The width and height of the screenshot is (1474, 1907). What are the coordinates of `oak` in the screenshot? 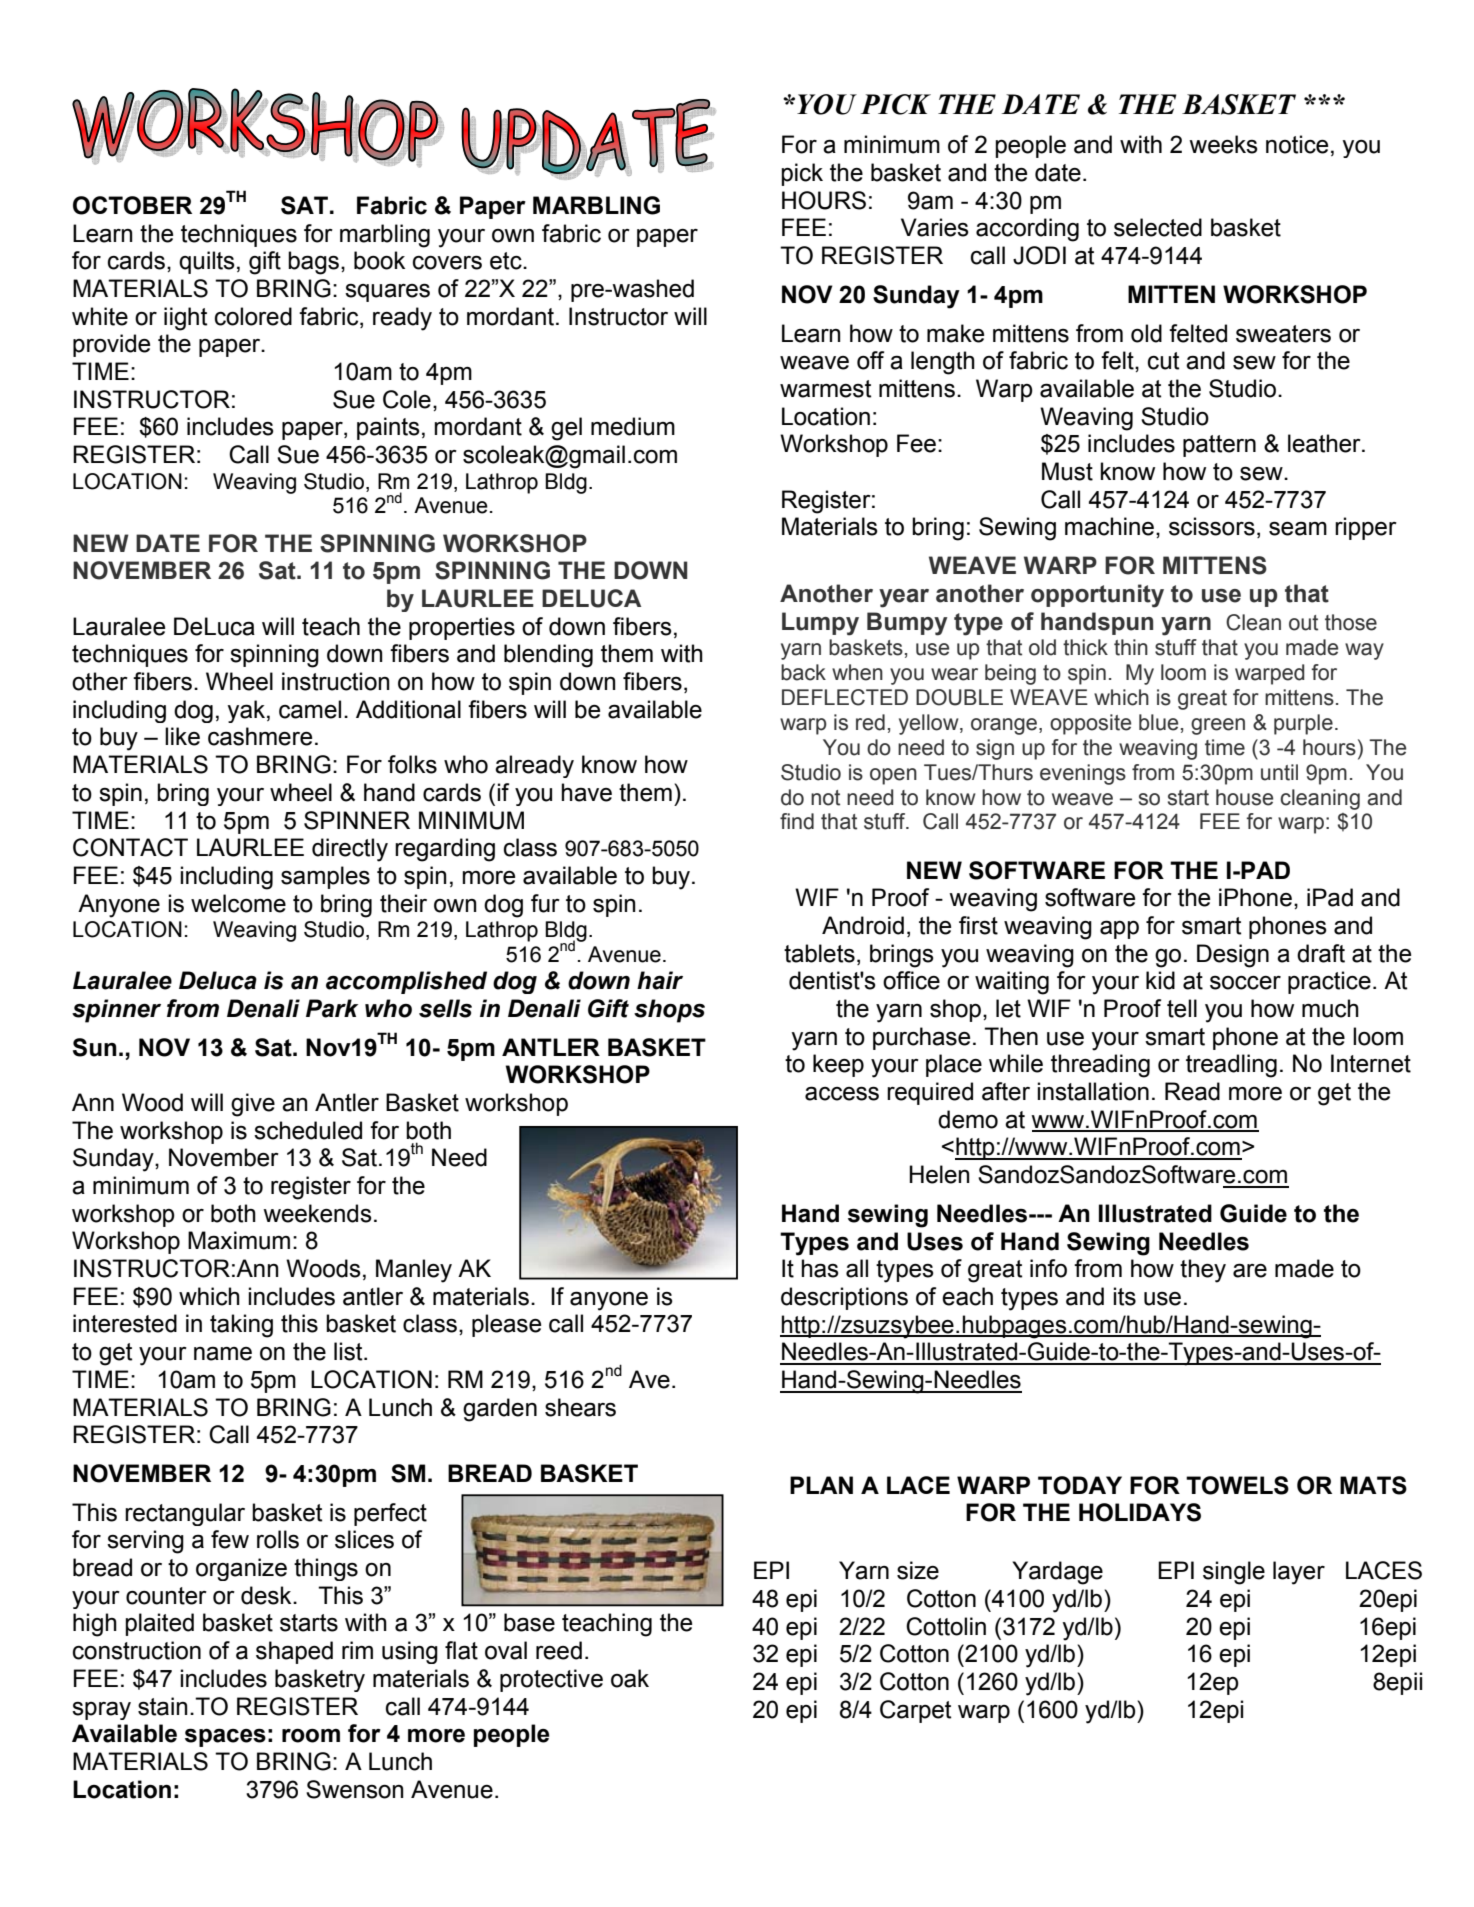 It's located at (630, 1678).
